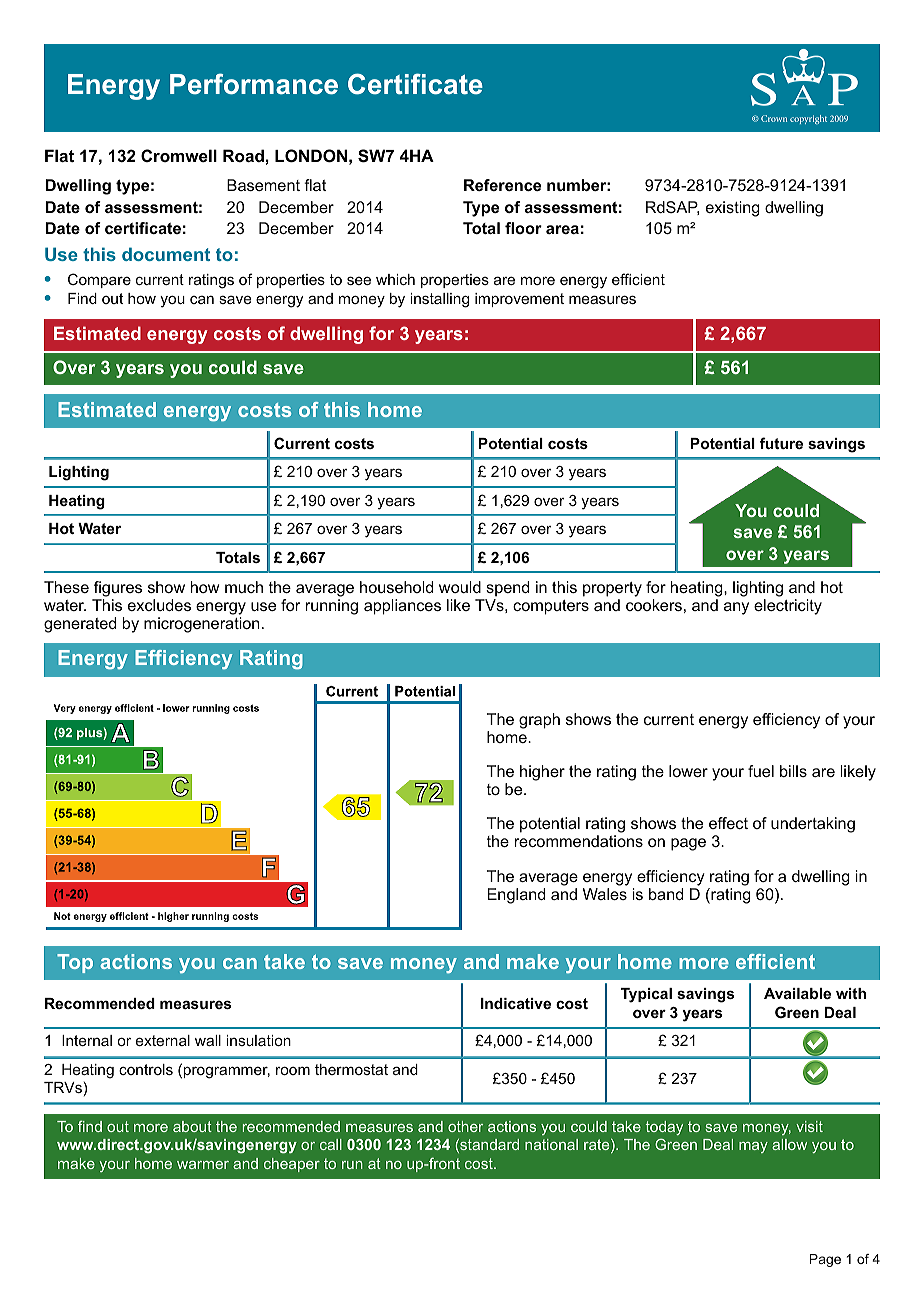  I want to click on Cromwell, so click(179, 155).
